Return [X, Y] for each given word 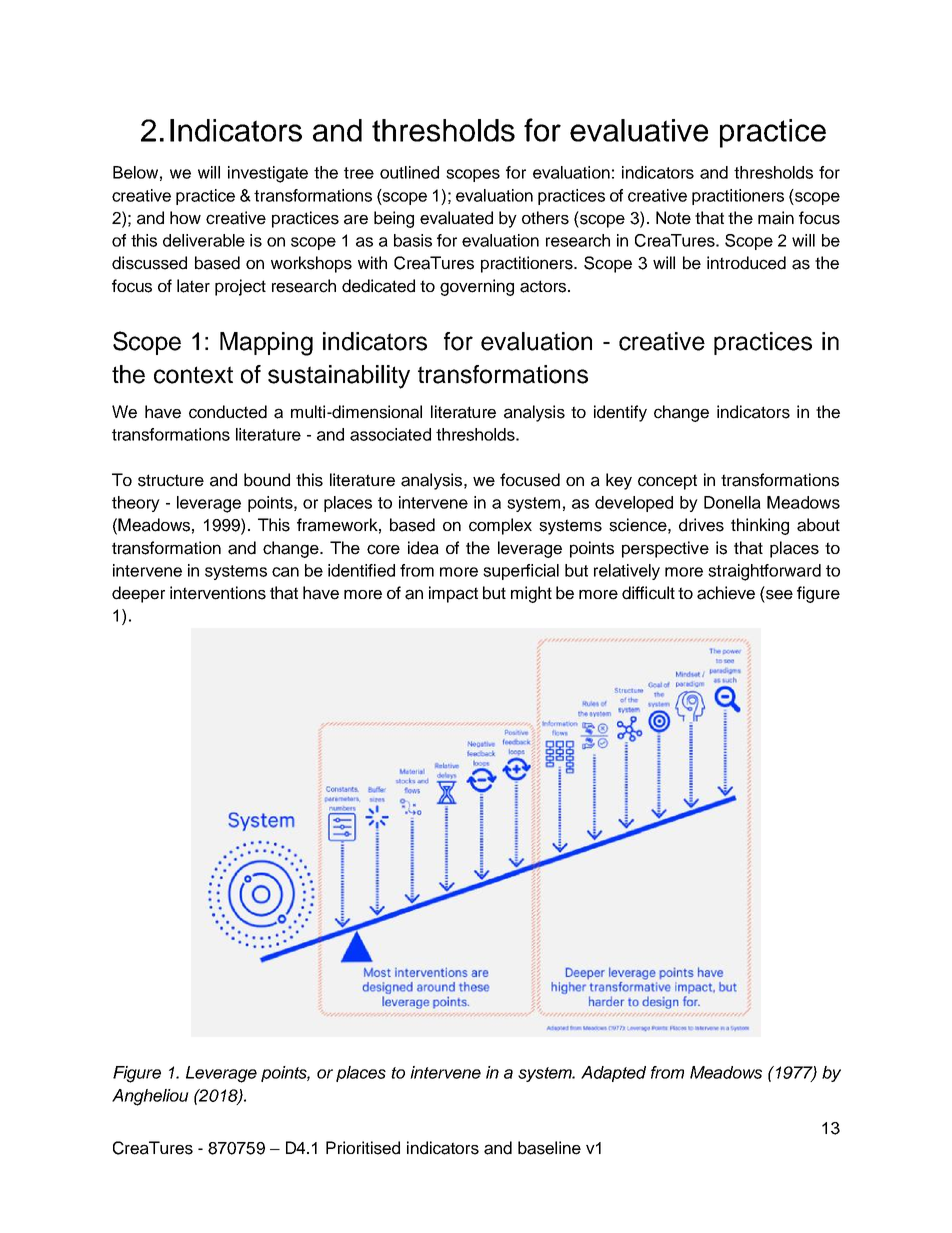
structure [171, 480]
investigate [268, 174]
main [776, 218]
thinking [760, 526]
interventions [218, 593]
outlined [409, 172]
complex [500, 526]
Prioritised [363, 1148]
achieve [726, 593]
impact [453, 594]
